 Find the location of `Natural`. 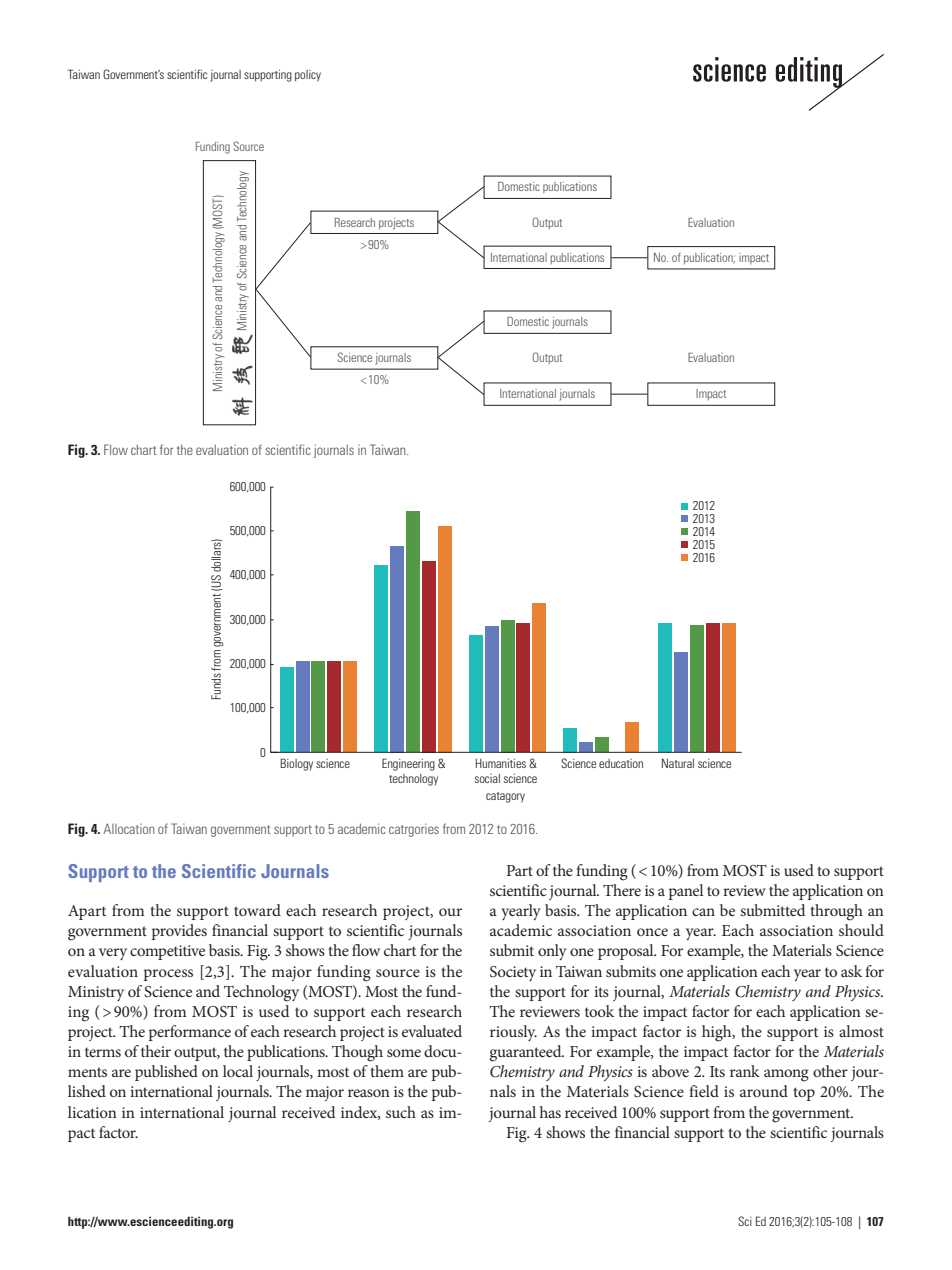

Natural is located at coordinates (678, 763).
